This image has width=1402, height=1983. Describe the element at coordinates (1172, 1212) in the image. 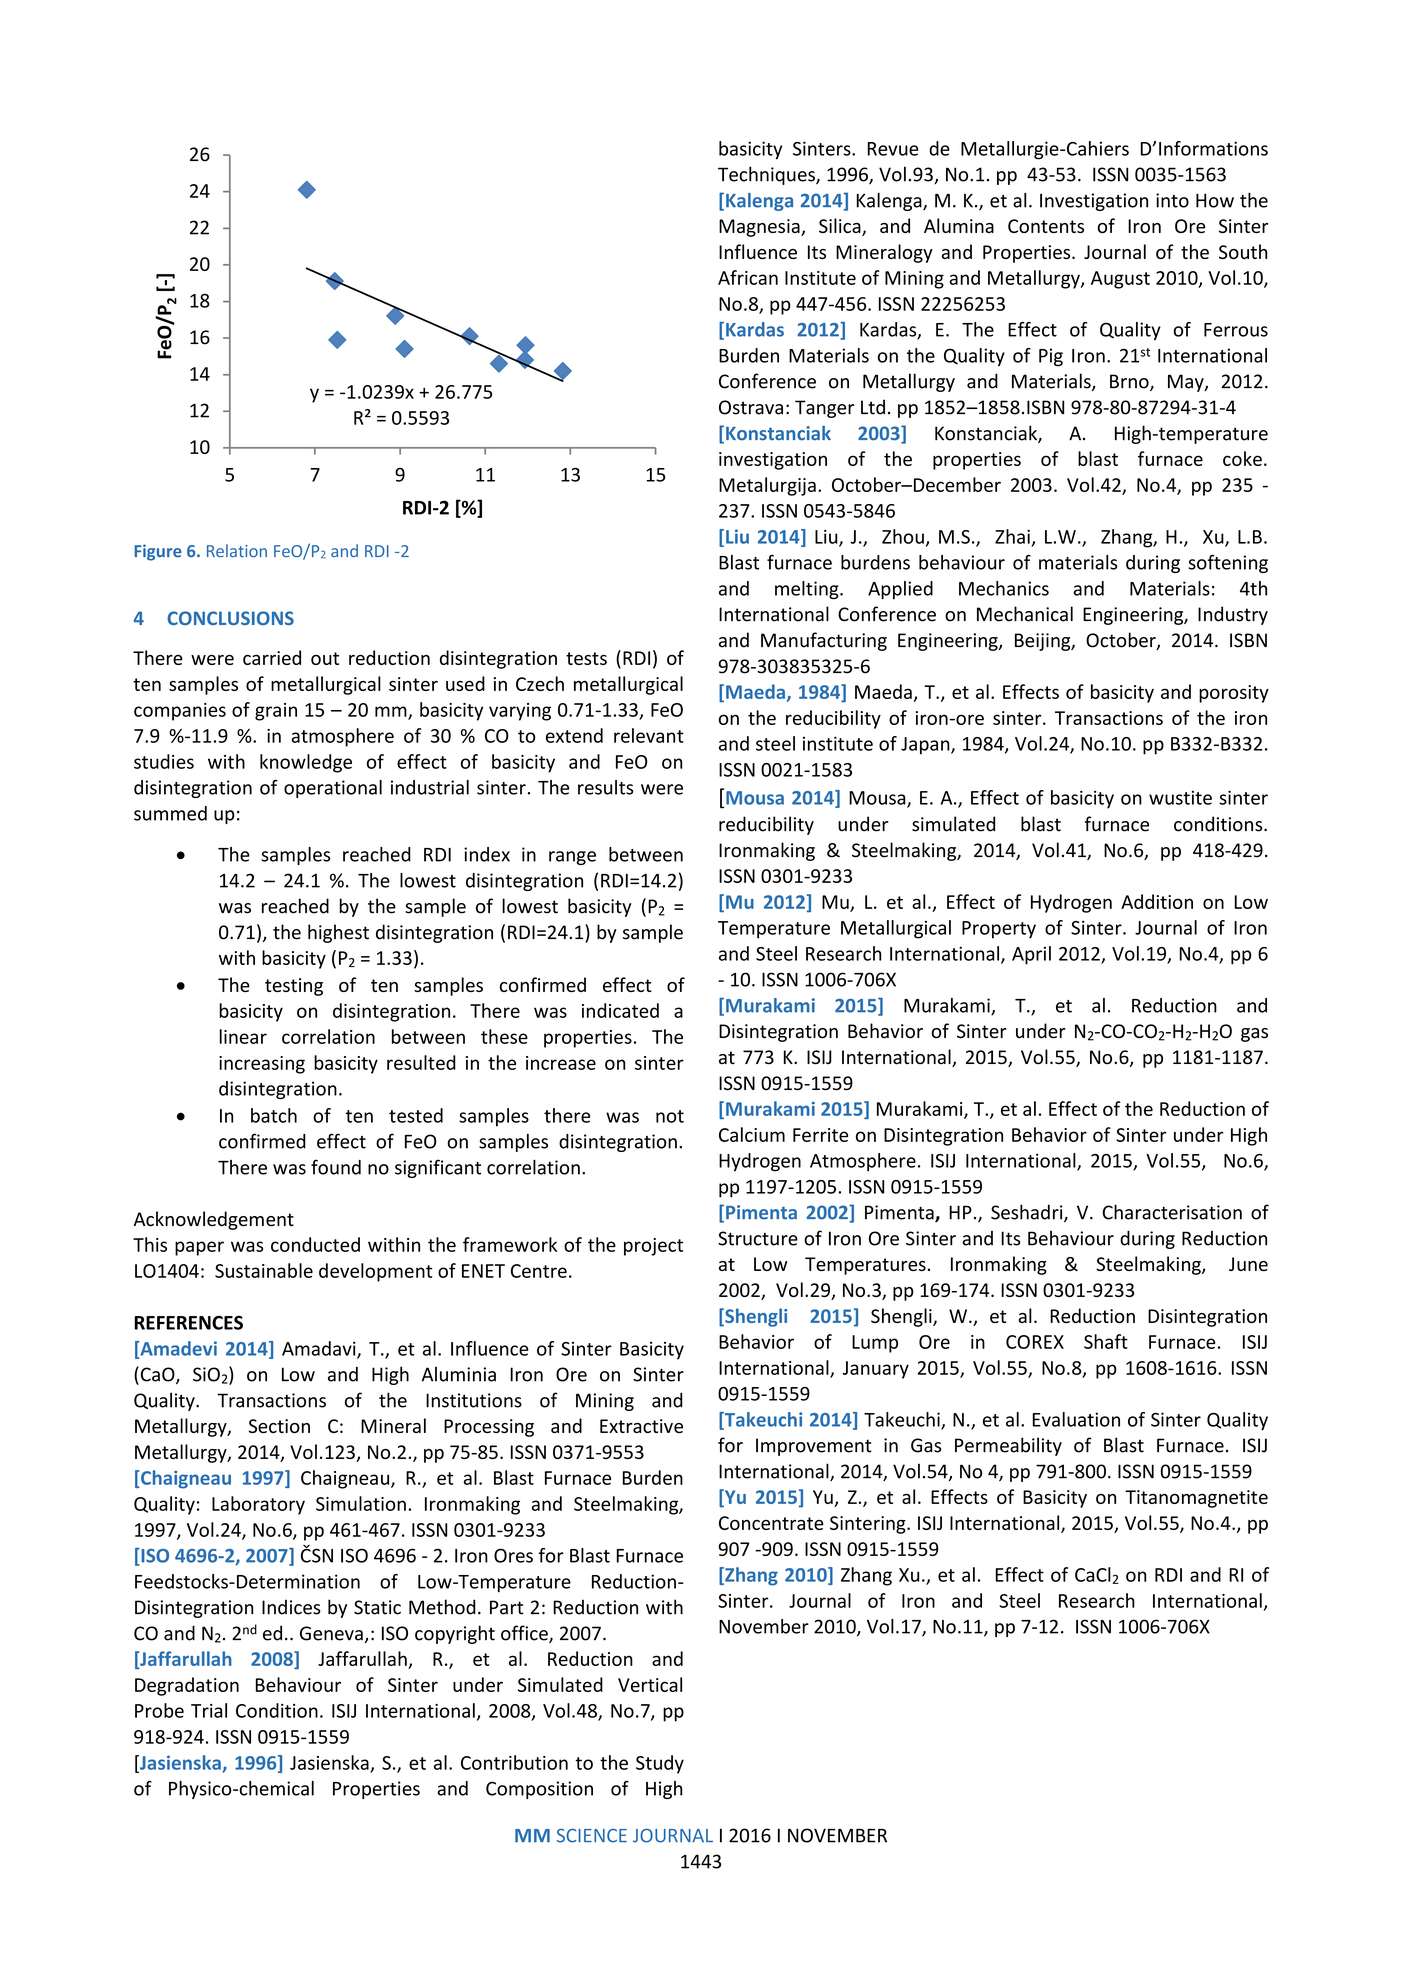

I see `Characterisation` at that location.
